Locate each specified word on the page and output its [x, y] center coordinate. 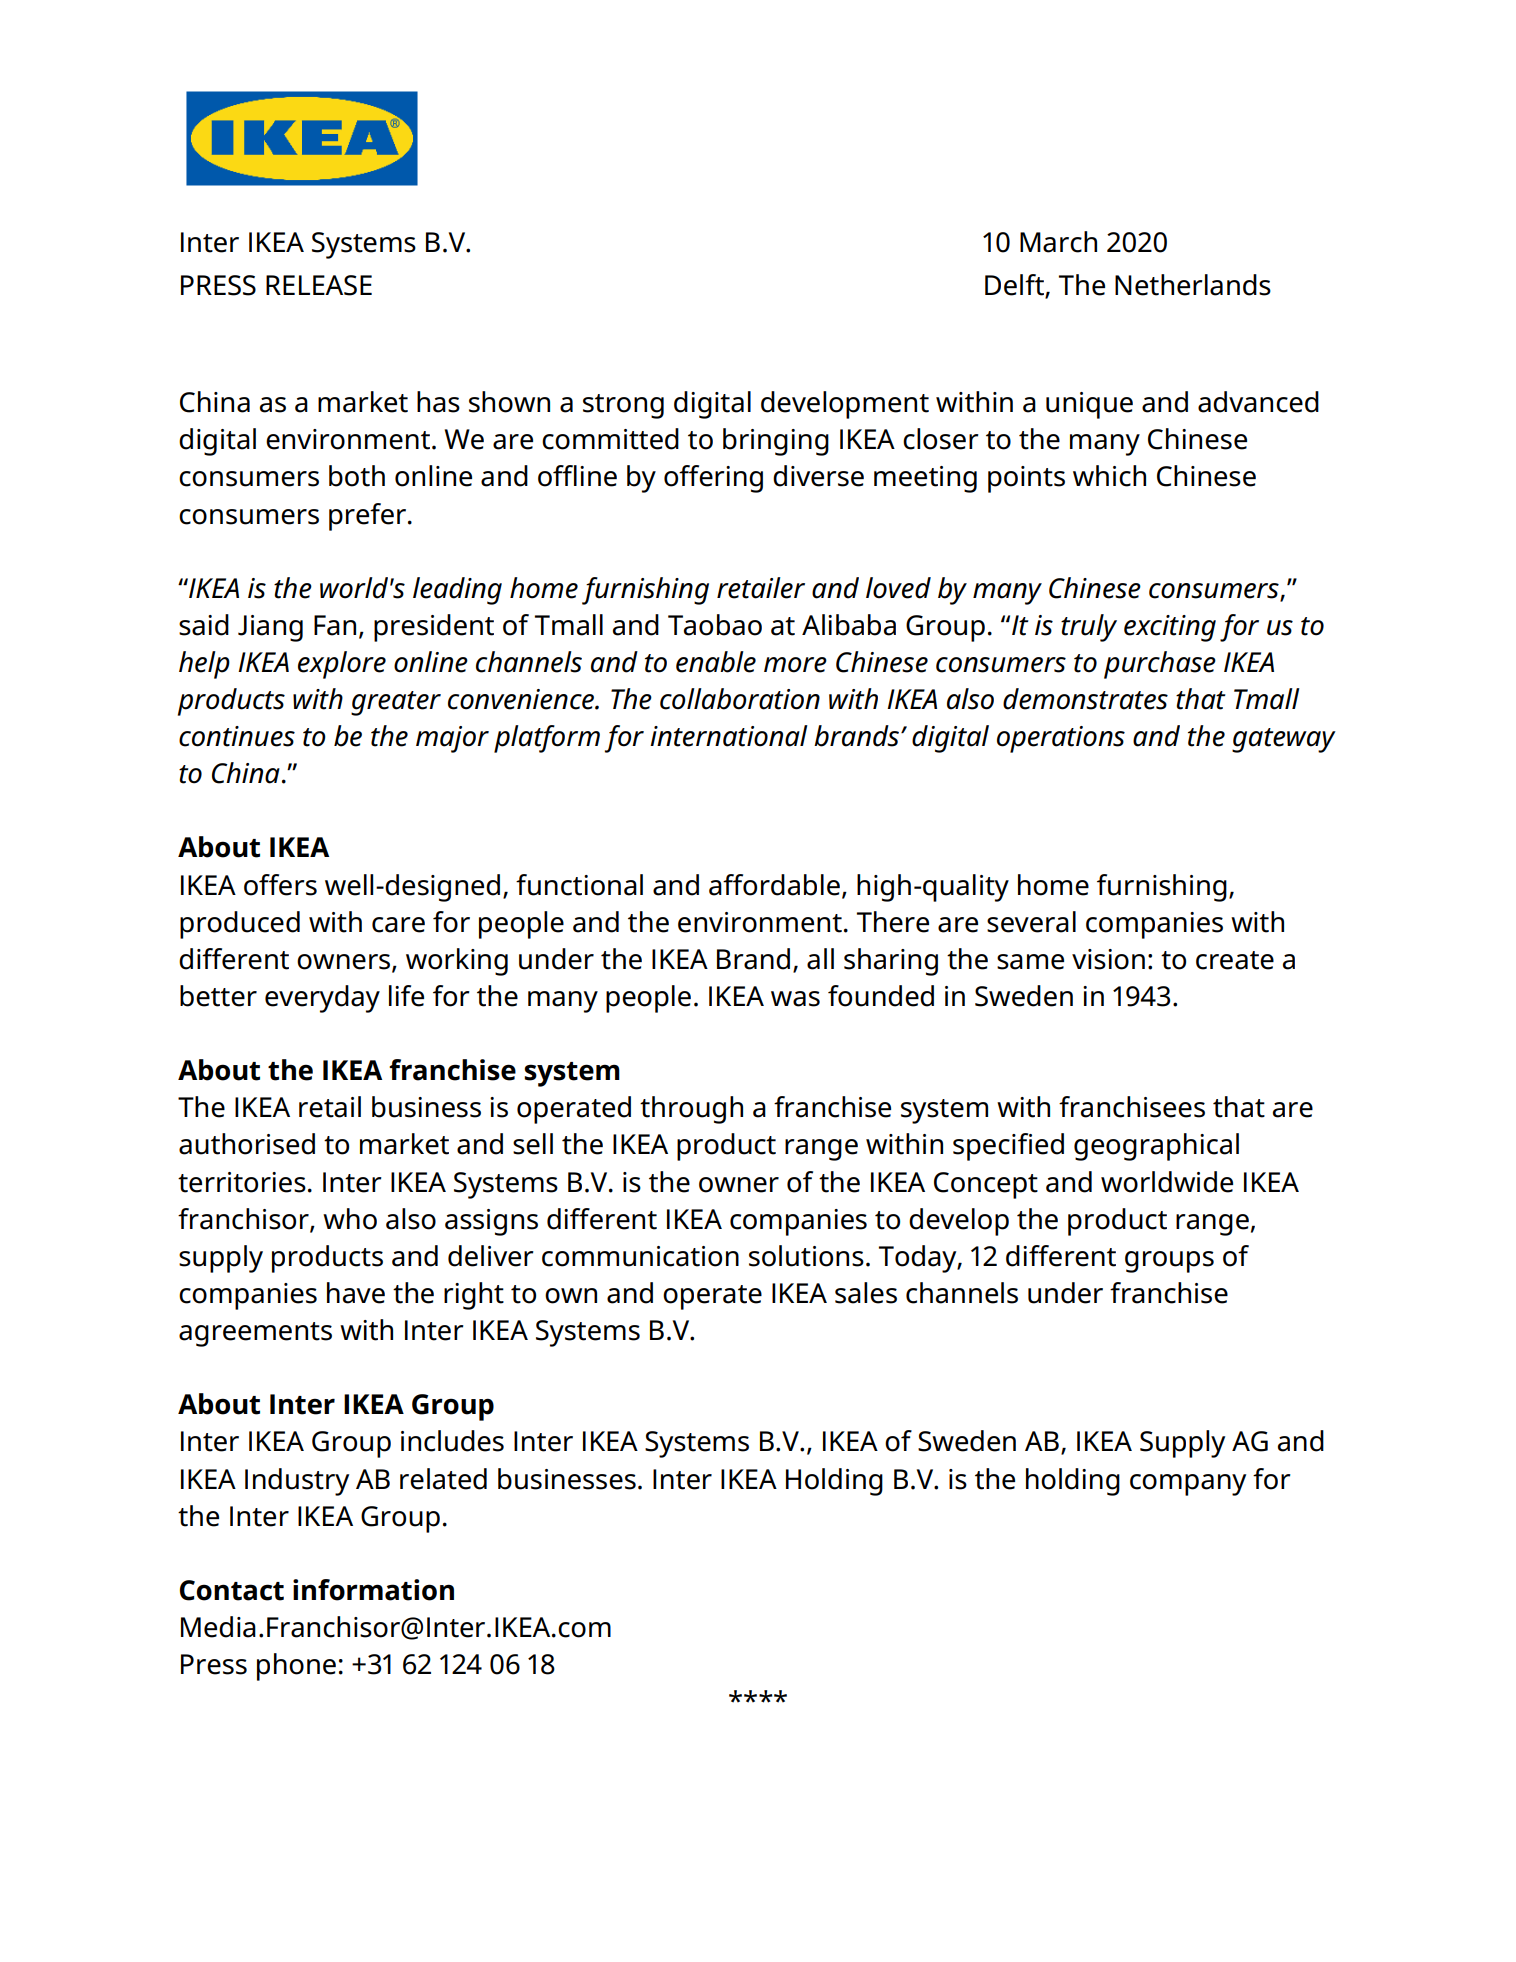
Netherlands [1193, 285]
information [373, 1590]
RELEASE [319, 285]
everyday [322, 999]
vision [1108, 959]
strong [623, 406]
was [795, 999]
